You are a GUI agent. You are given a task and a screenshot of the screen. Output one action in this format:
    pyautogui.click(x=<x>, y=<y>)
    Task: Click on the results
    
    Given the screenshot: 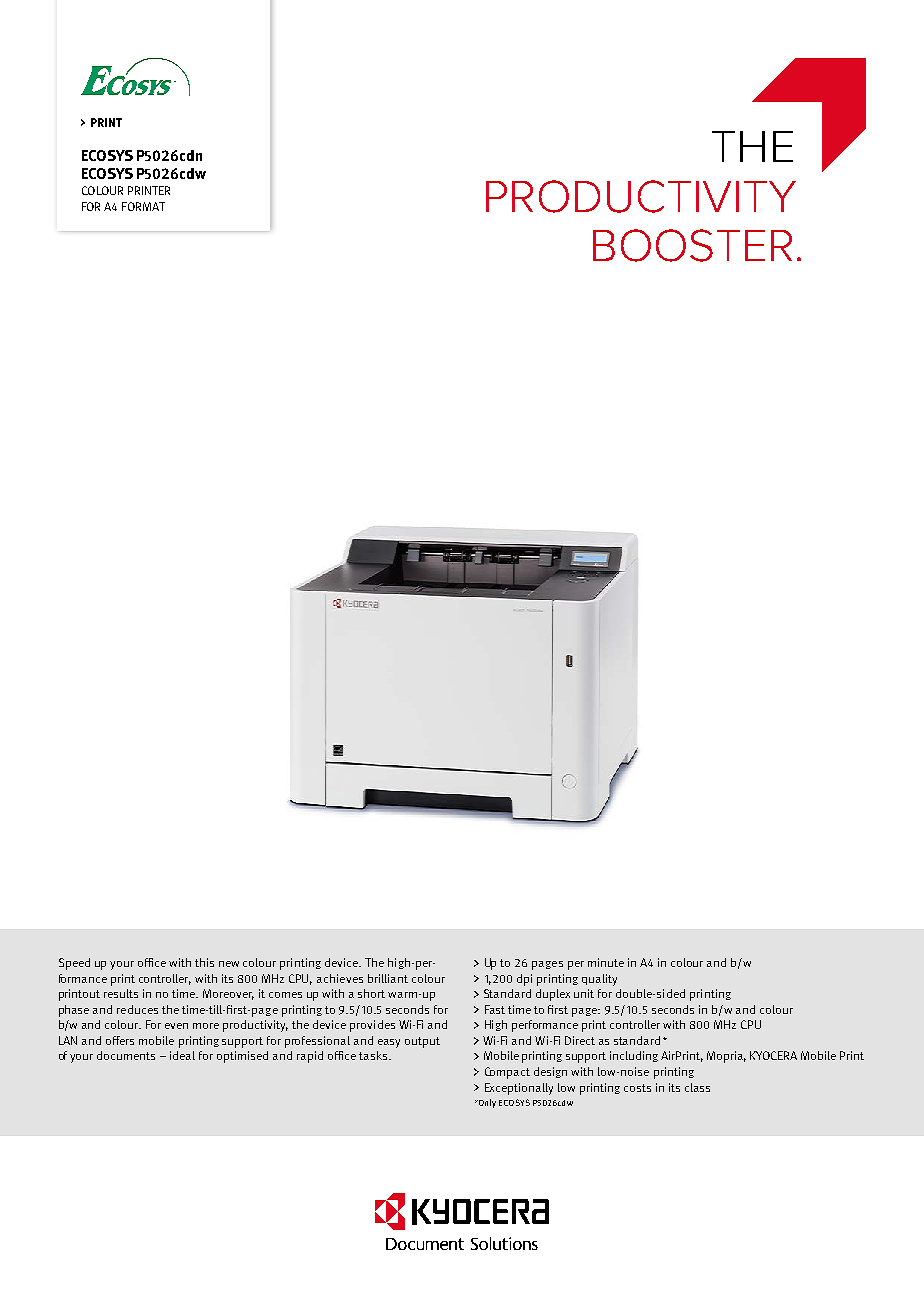 What is the action you would take?
    pyautogui.click(x=121, y=993)
